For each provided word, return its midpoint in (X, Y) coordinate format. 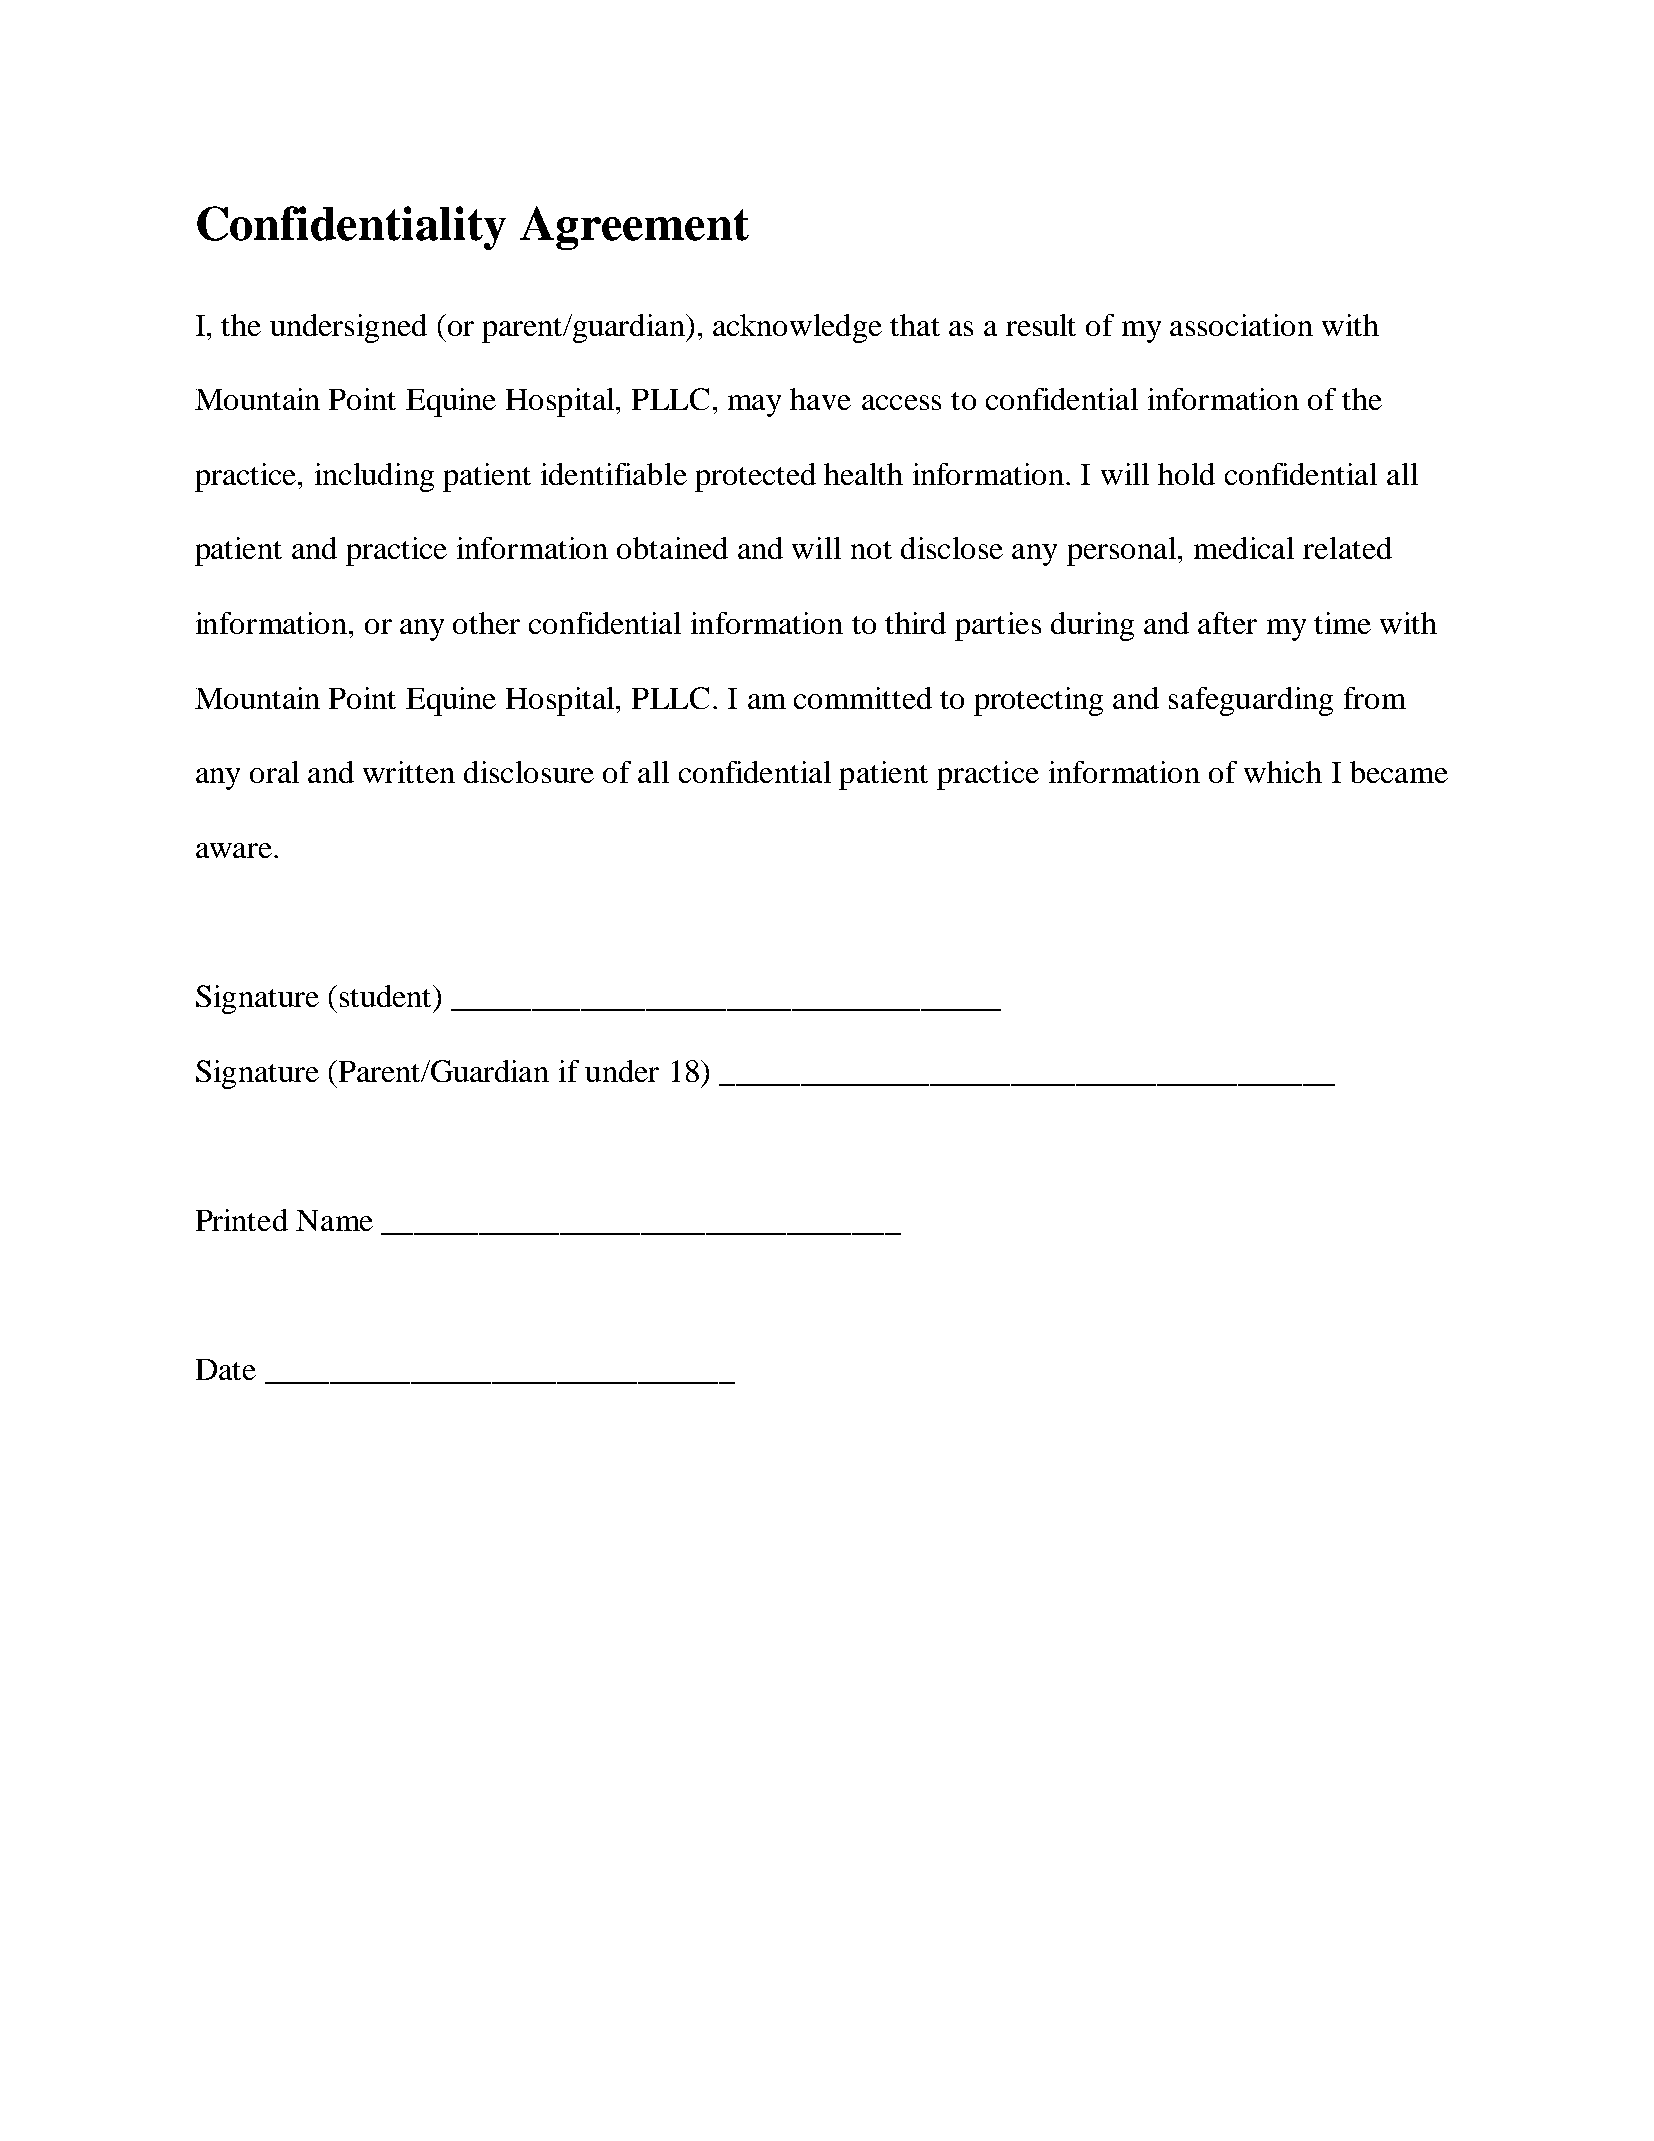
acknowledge (797, 328)
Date (226, 1369)
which (1283, 772)
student (387, 996)
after (1227, 623)
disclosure (529, 772)
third (915, 623)
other (486, 623)
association (1241, 325)
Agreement (634, 228)
